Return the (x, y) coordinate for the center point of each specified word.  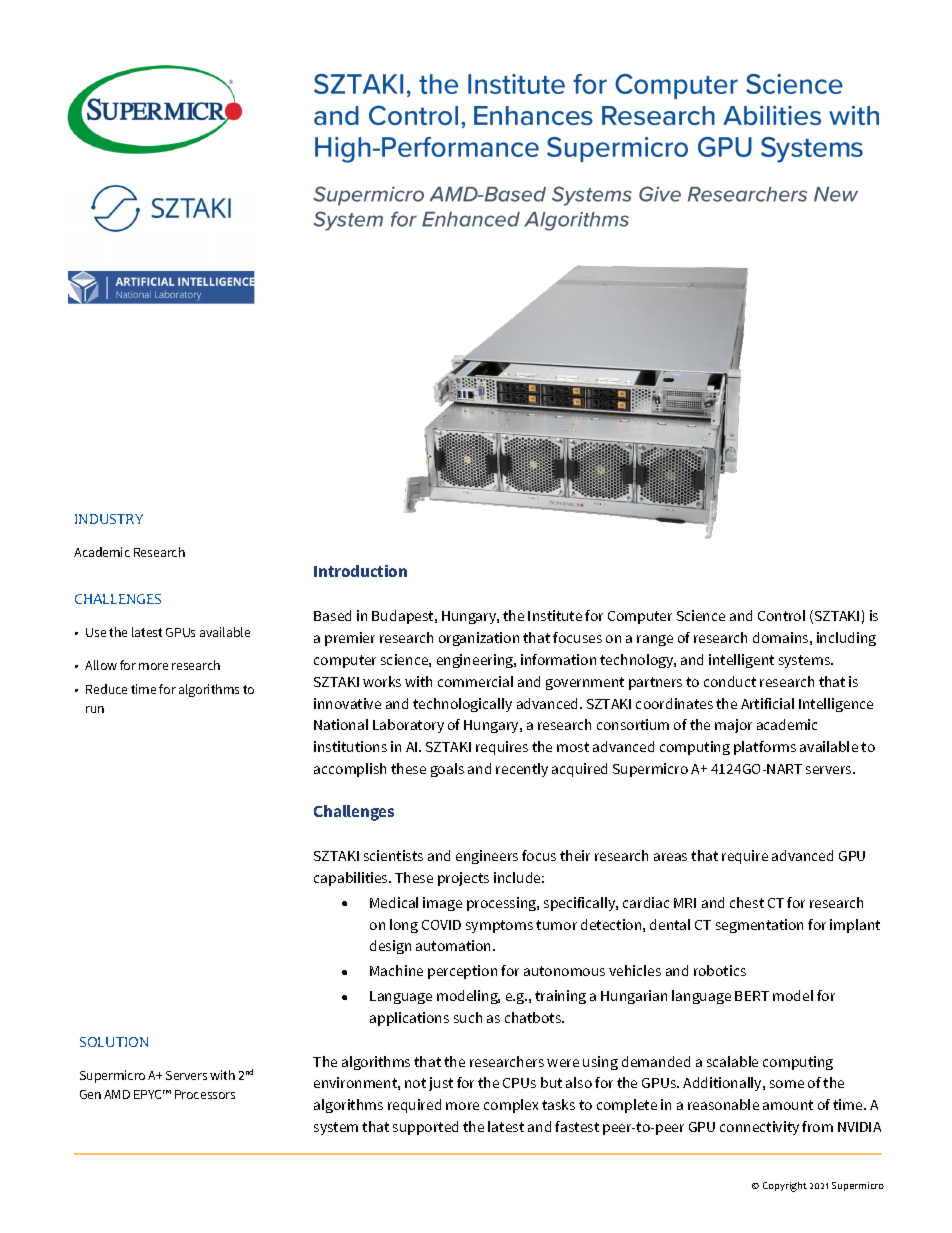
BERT (752, 996)
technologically (462, 705)
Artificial (767, 703)
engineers (487, 857)
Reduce (106, 689)
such (468, 1017)
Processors (205, 1094)
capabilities (352, 879)
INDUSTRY (109, 519)
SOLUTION (114, 1042)
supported (425, 1128)
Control (781, 615)
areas (670, 857)
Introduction (360, 571)
